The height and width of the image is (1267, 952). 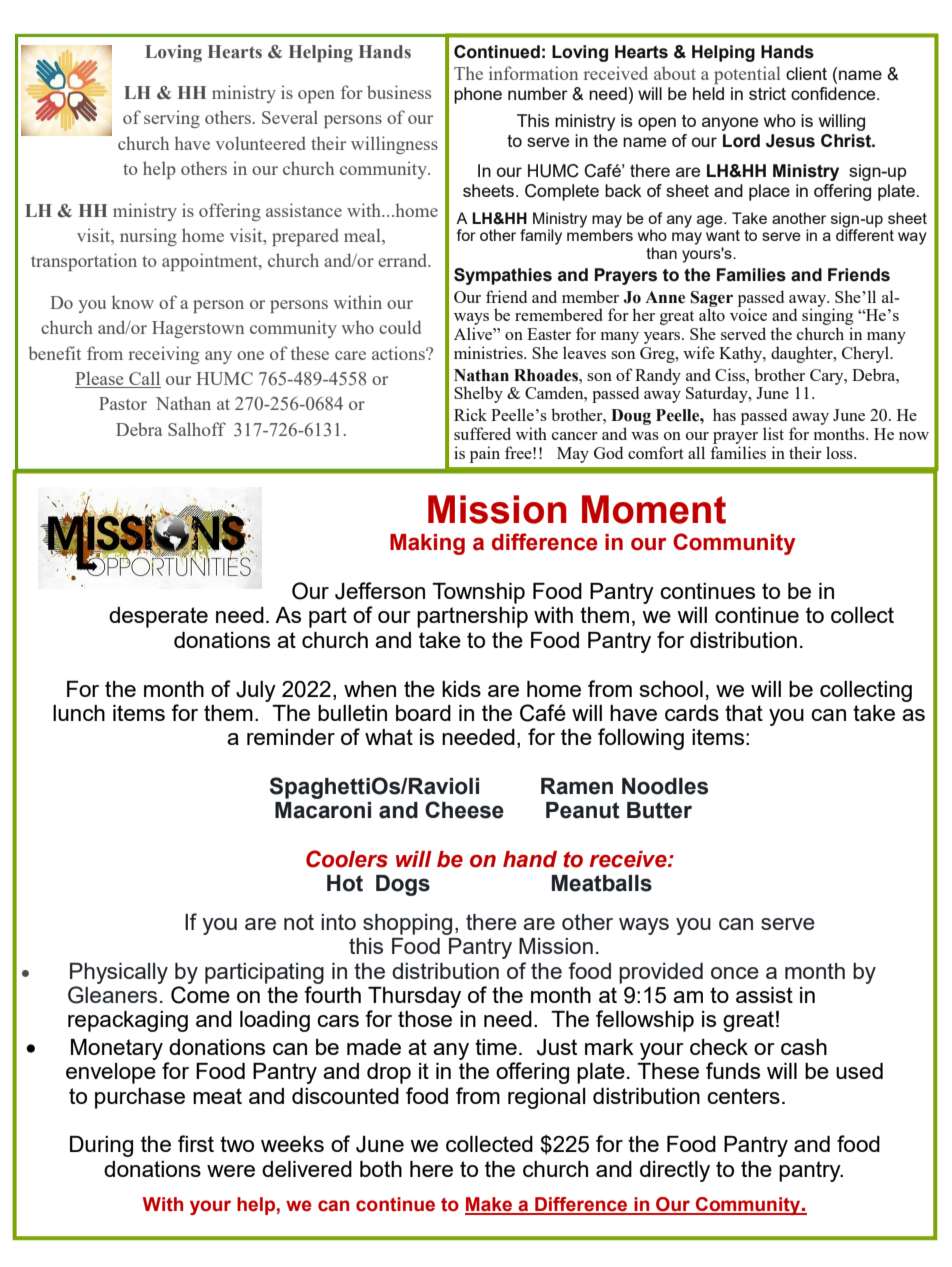 I want to click on strict, so click(x=767, y=93).
